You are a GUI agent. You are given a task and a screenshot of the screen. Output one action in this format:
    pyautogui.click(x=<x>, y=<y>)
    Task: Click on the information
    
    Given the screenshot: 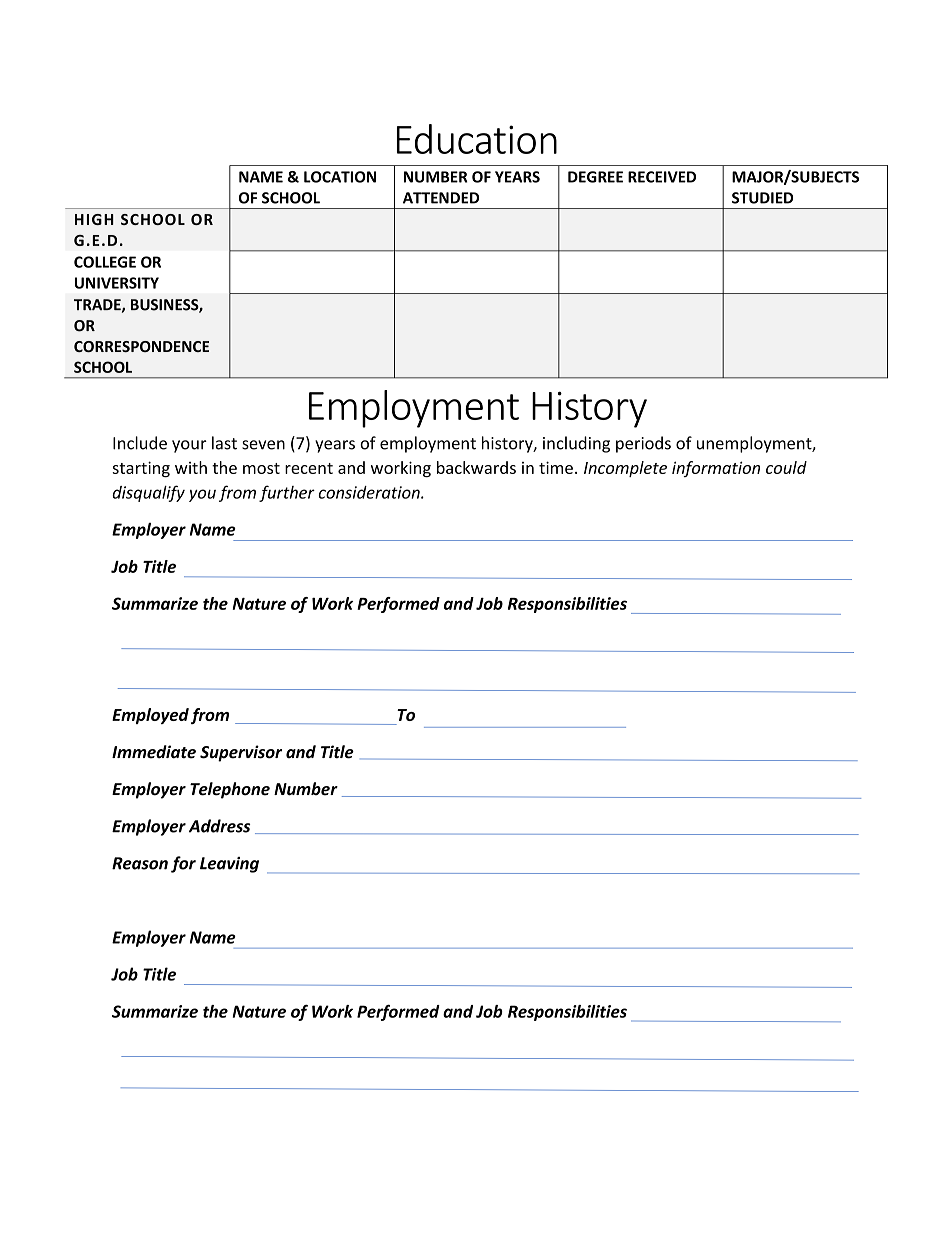 What is the action you would take?
    pyautogui.click(x=716, y=469)
